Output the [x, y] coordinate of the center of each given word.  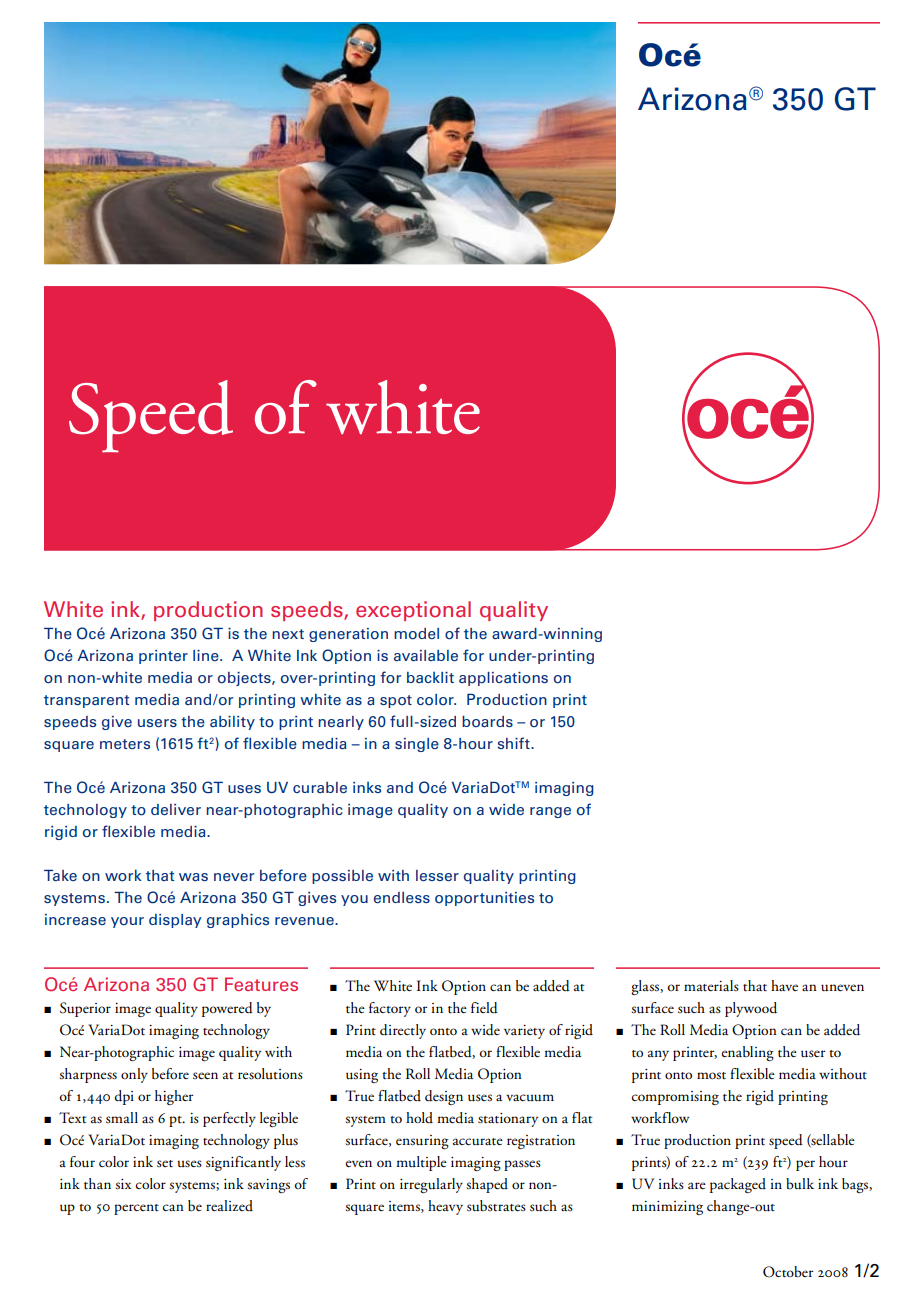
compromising [675, 1098]
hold [419, 1117]
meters [125, 744]
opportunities [484, 899]
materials [711, 986]
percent [136, 1209]
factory [390, 1009]
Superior [85, 1009]
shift [515, 743]
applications [503, 679]
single [417, 745]
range [550, 812]
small [122, 1117]
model [416, 634]
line [207, 655]
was [193, 877]
